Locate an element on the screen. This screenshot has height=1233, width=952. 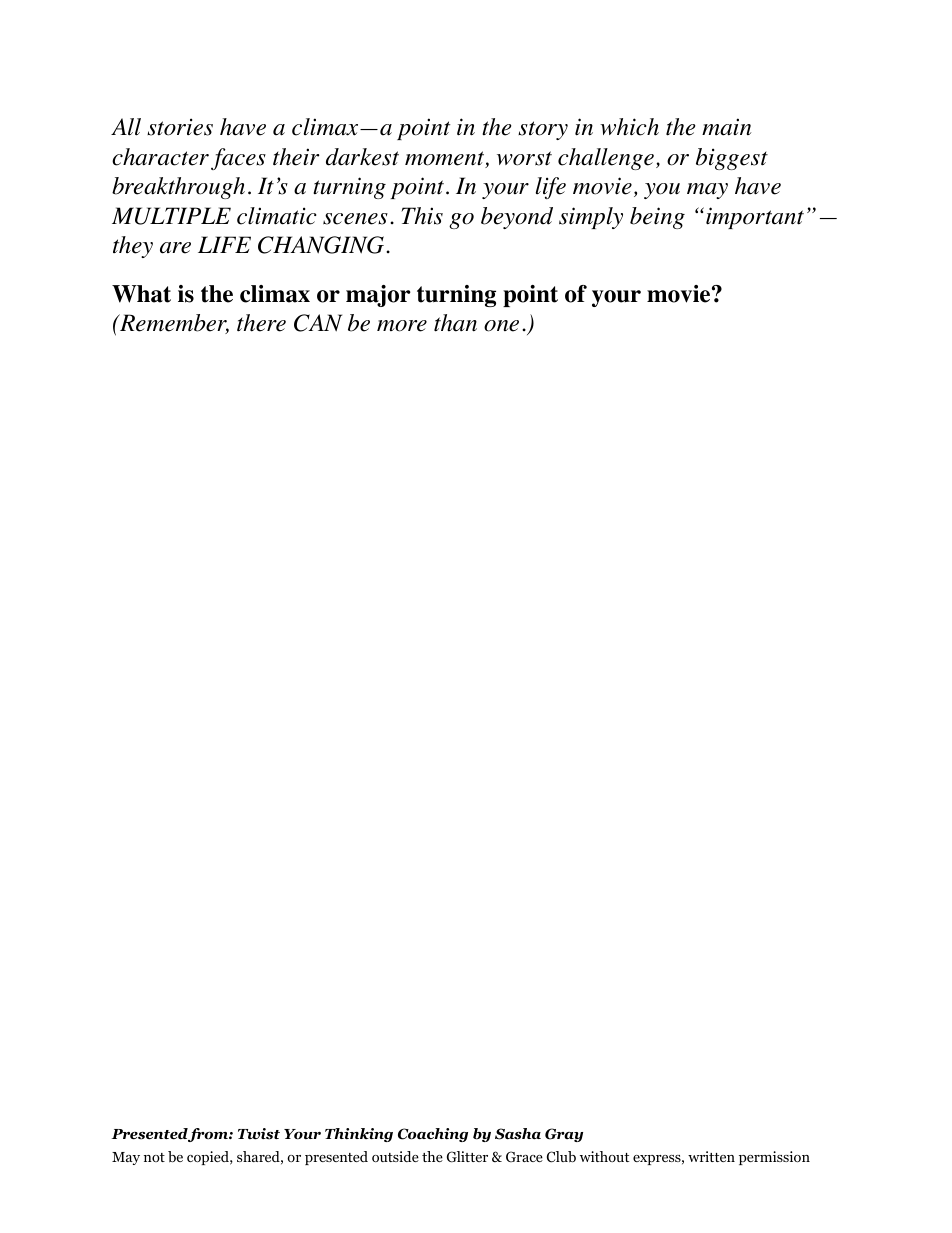
Twist is located at coordinates (259, 1134).
